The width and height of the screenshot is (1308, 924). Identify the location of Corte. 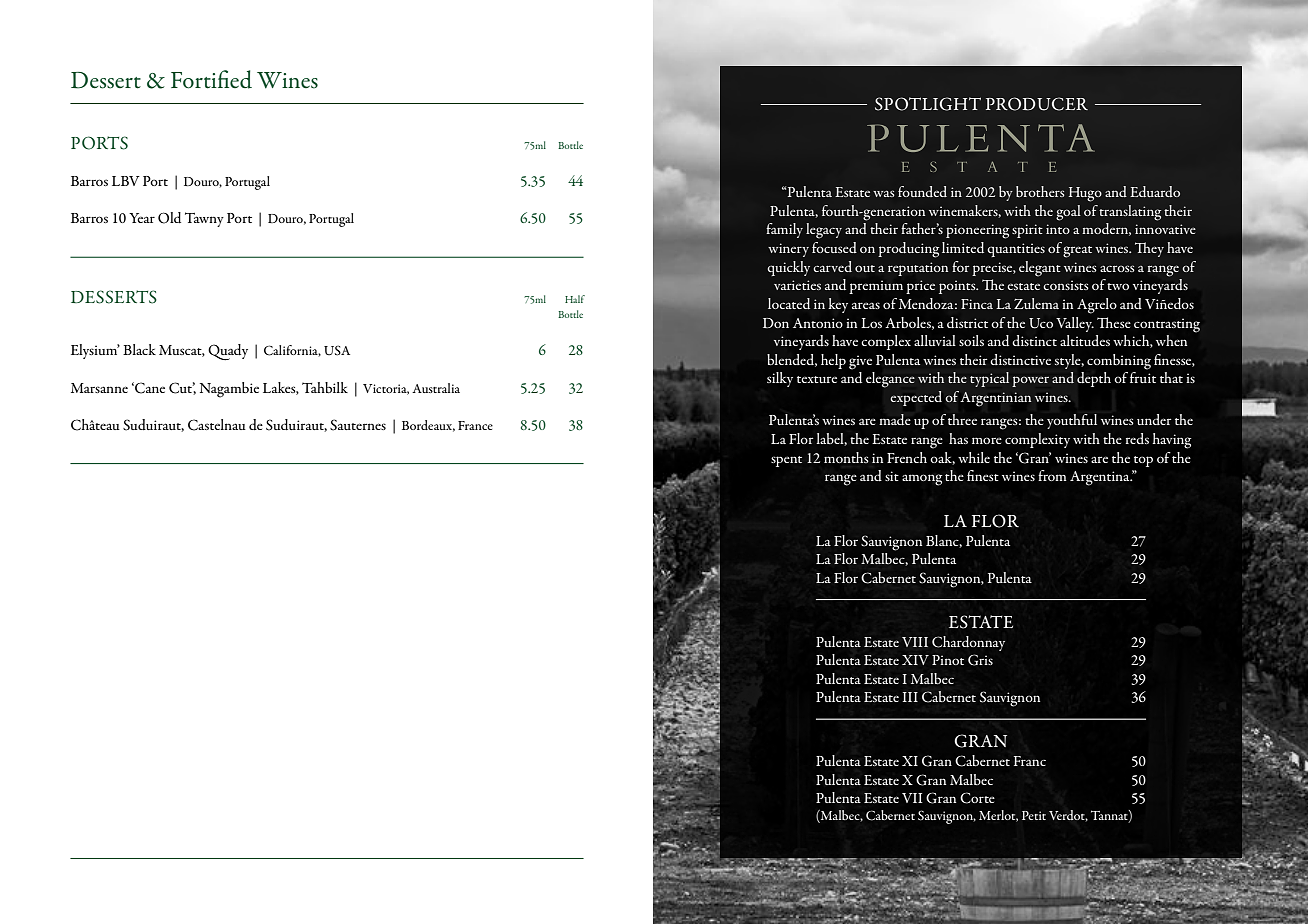
(977, 798).
